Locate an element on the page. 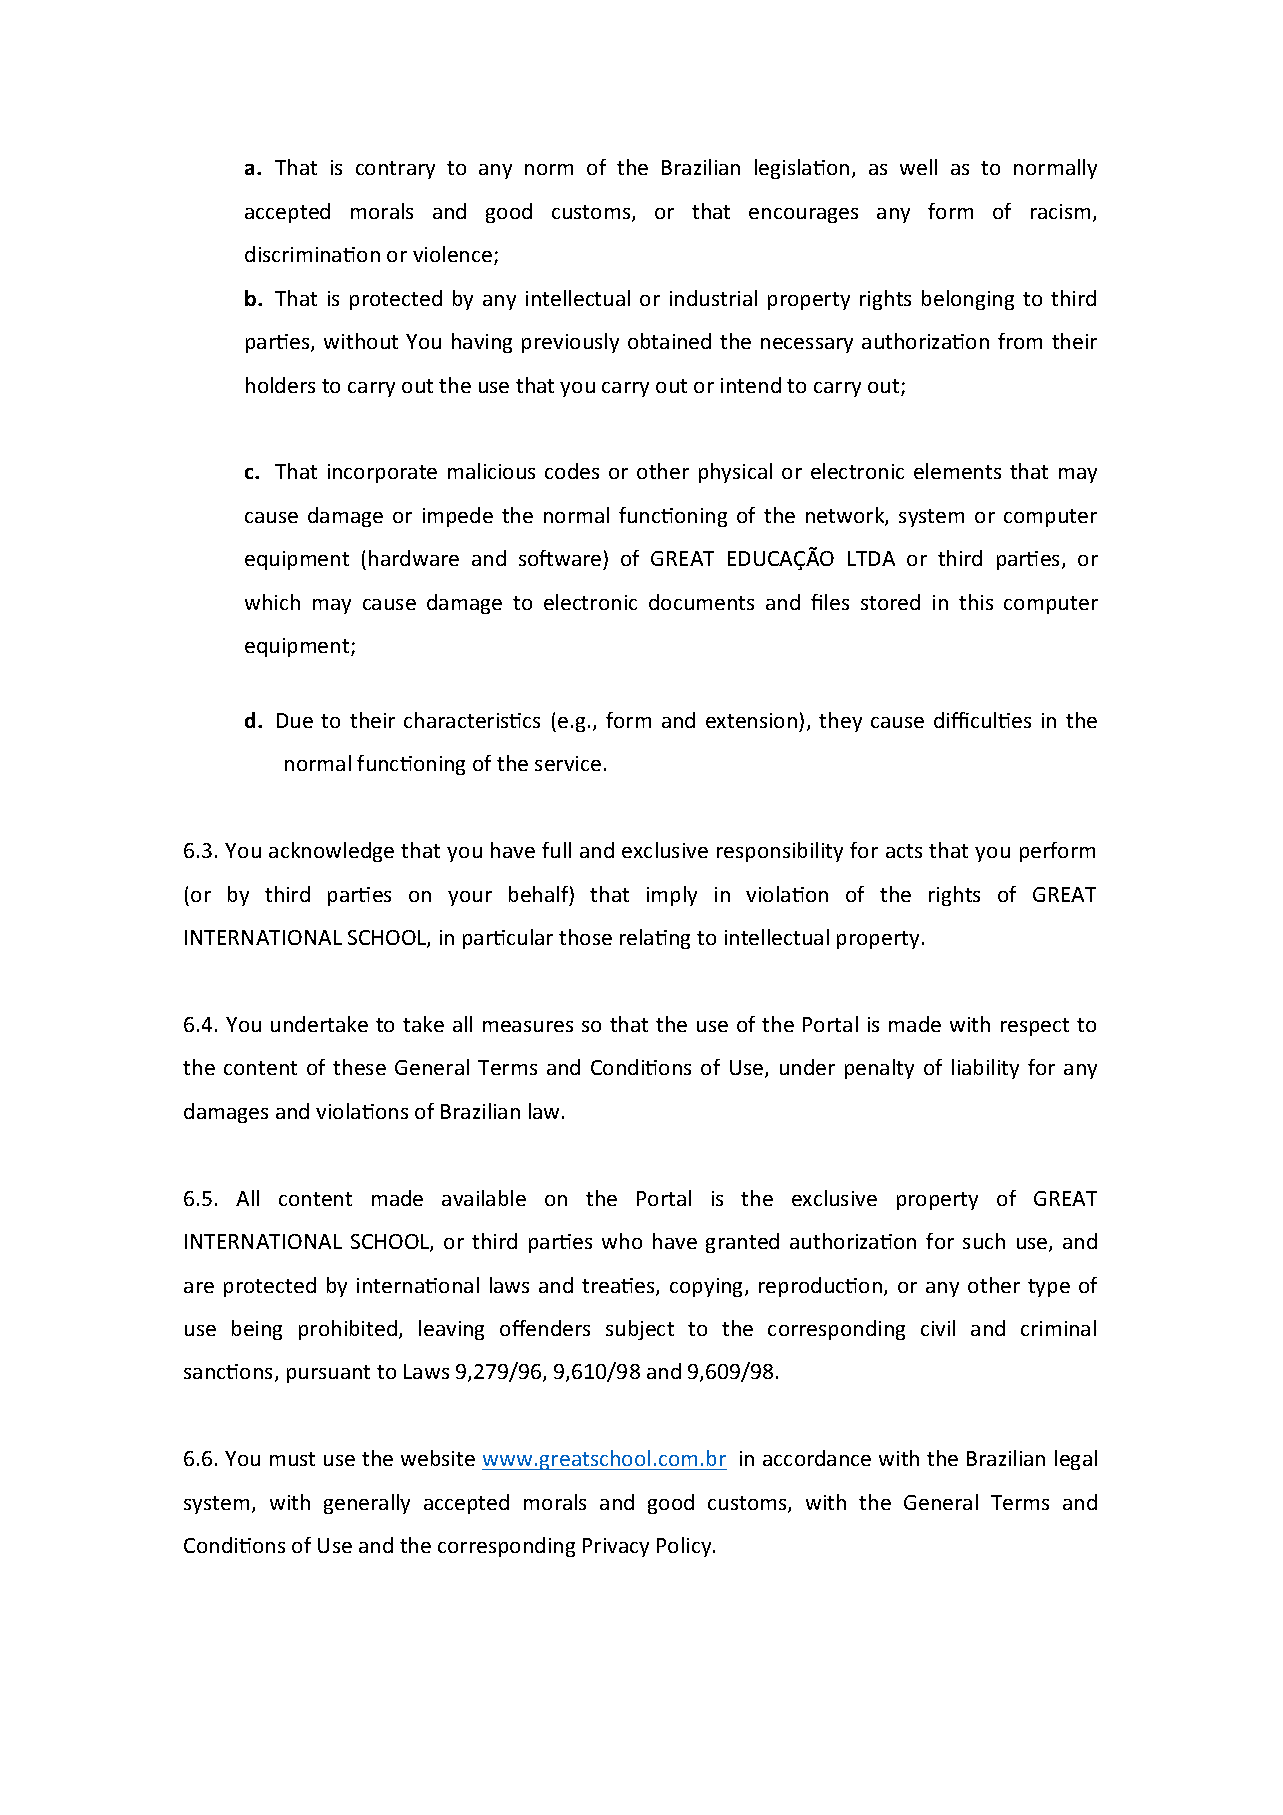 This page has width=1283, height=1815. well is located at coordinates (918, 167).
